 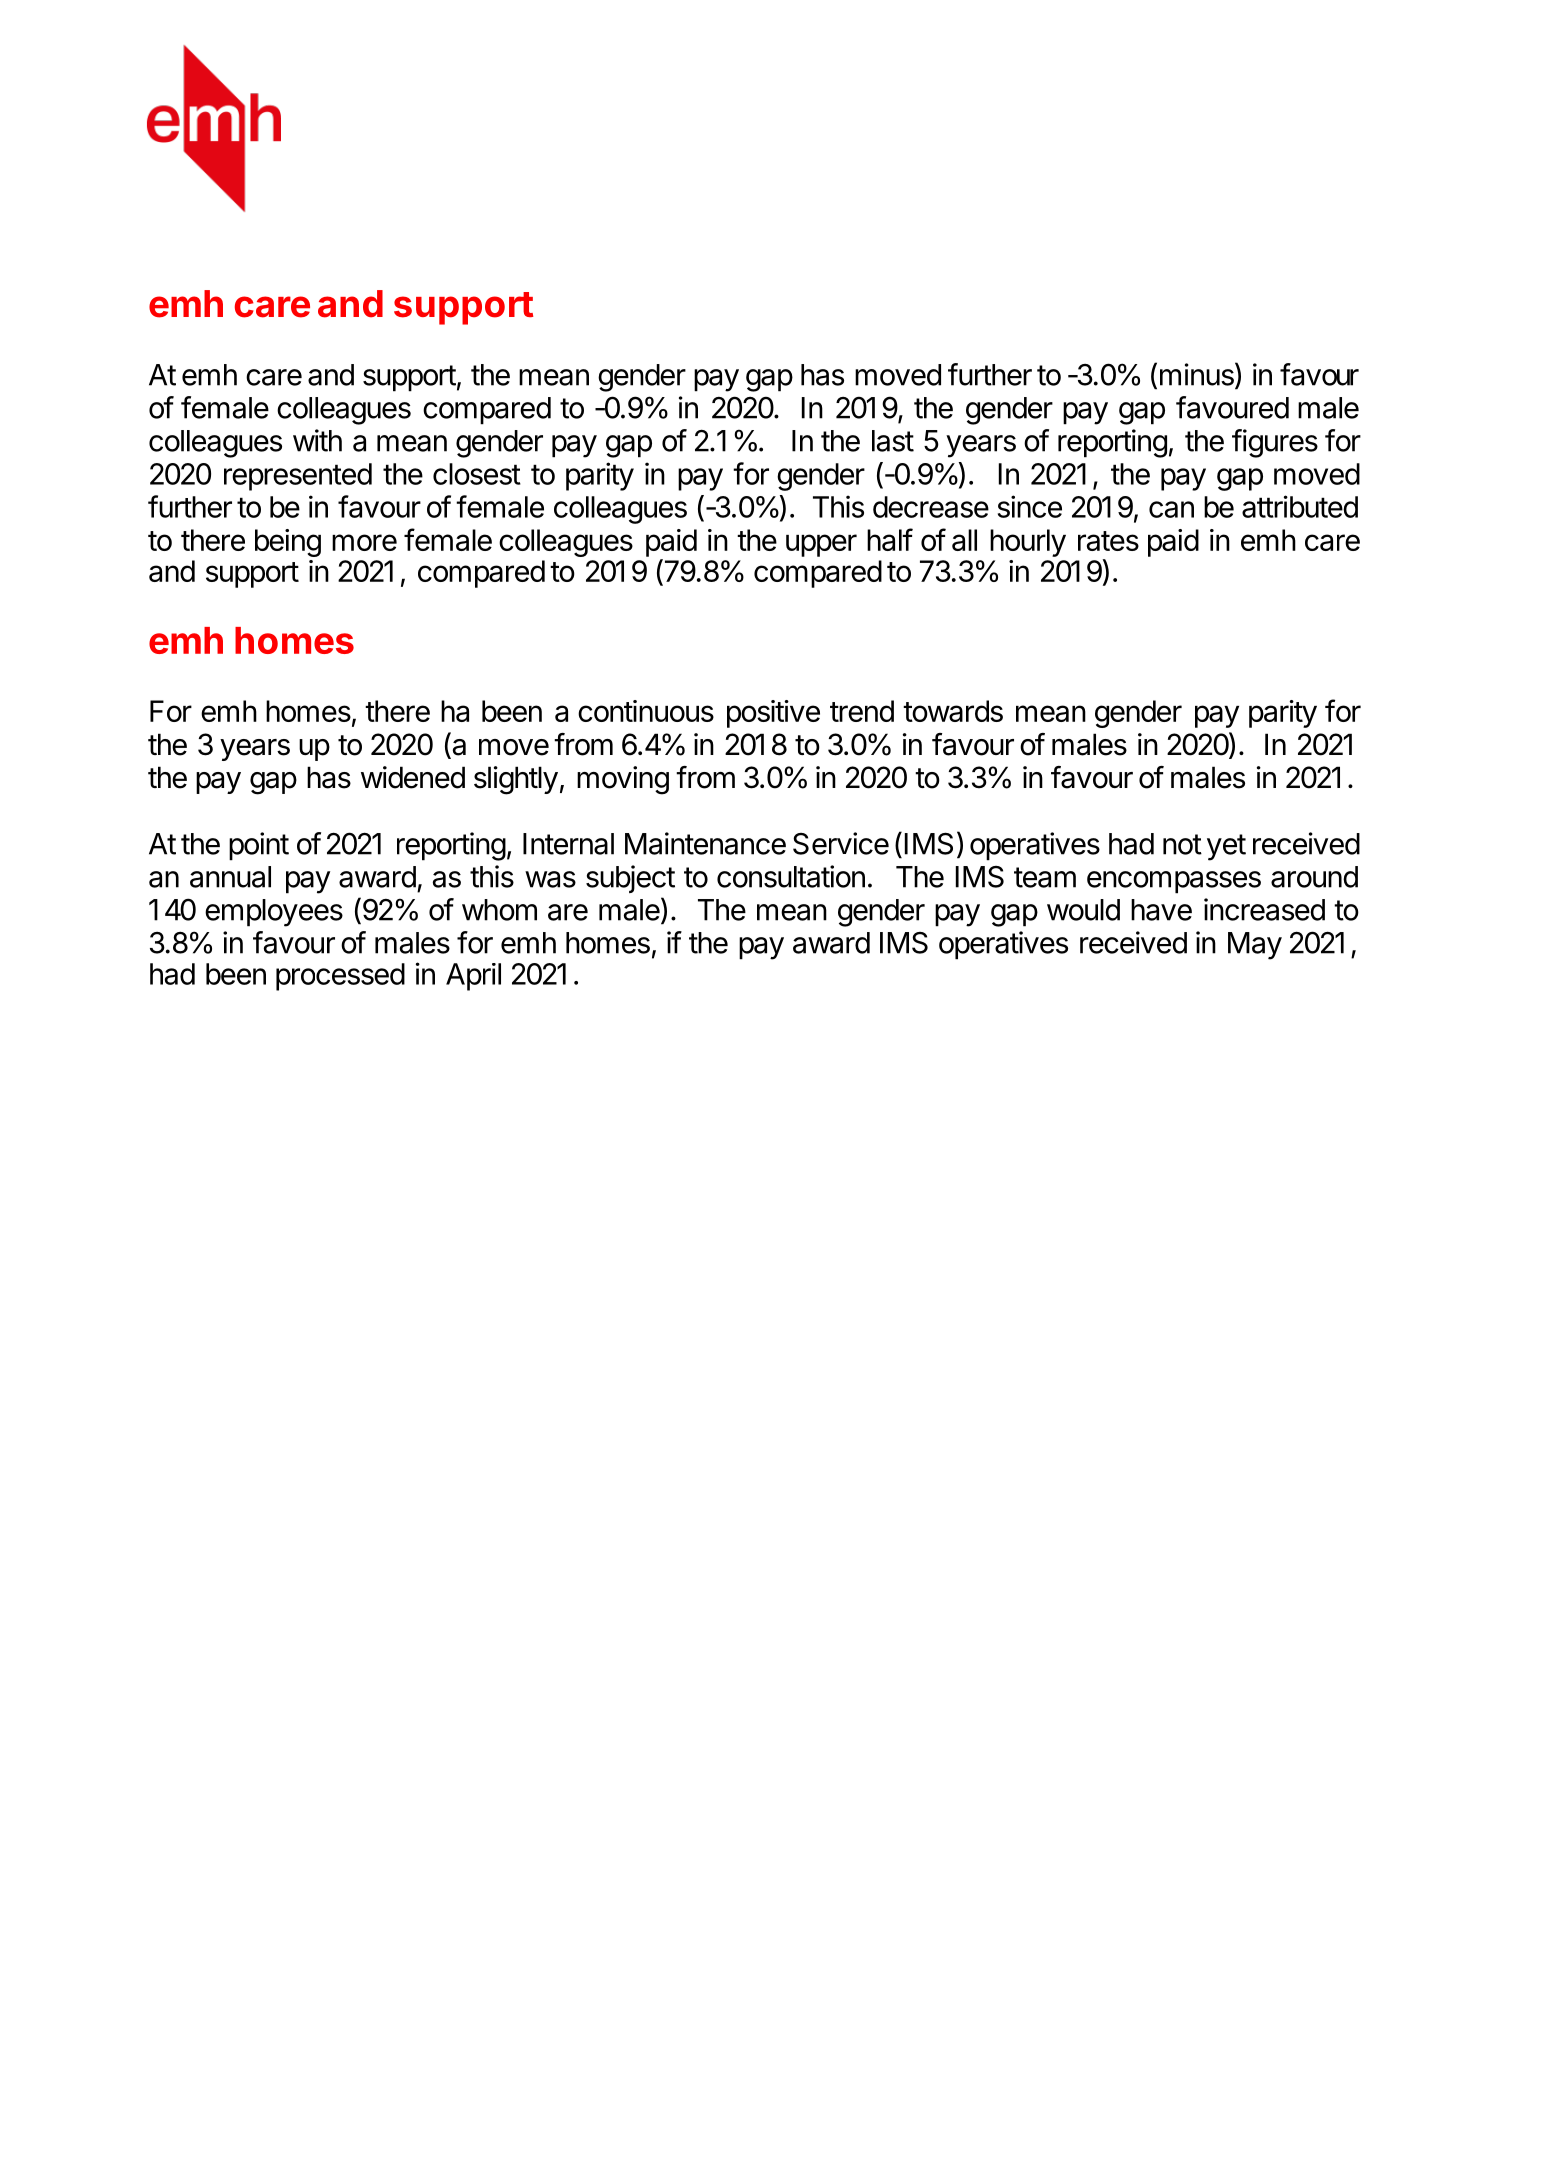 I want to click on towards, so click(x=953, y=711).
